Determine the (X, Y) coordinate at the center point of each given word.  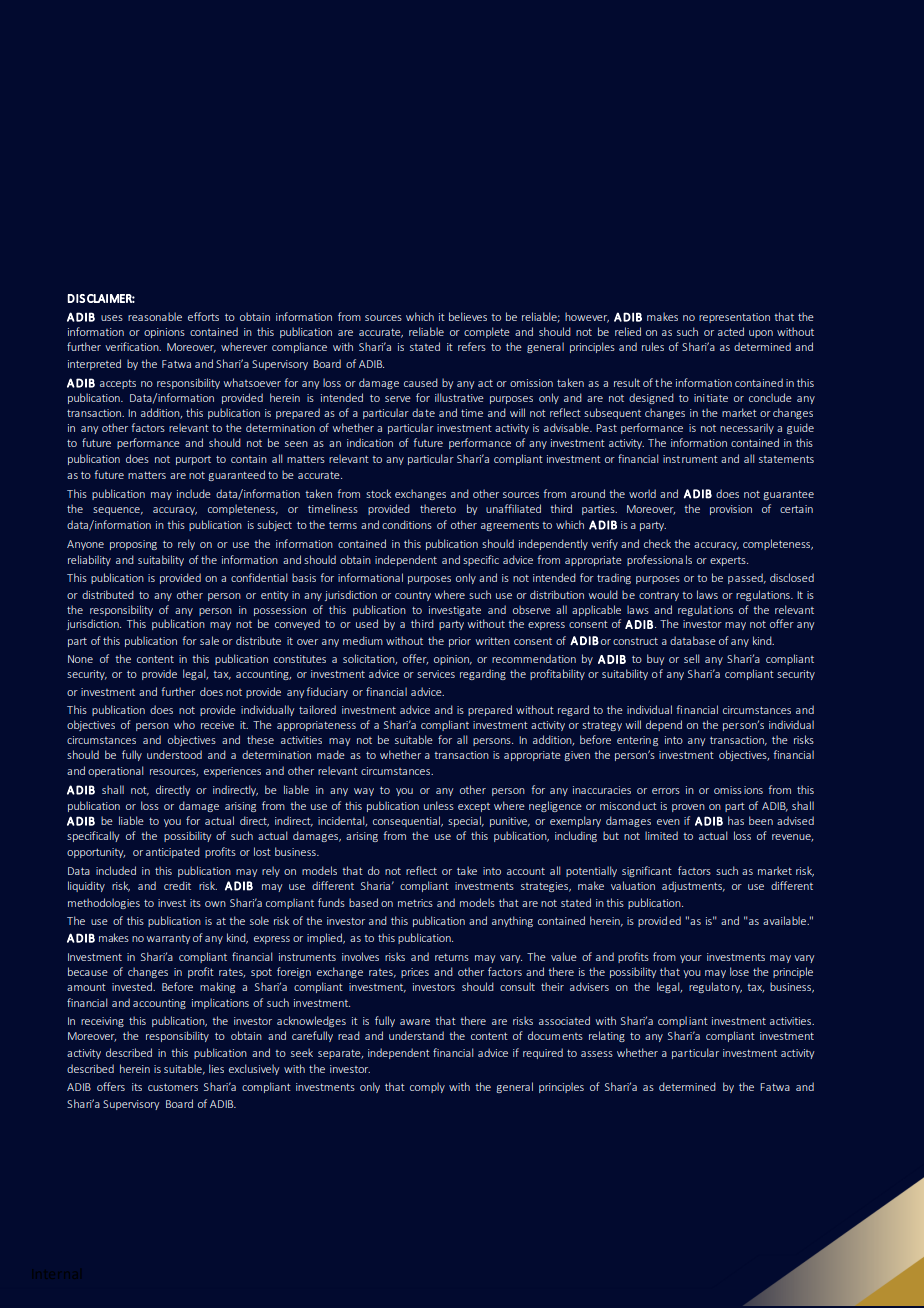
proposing (133, 545)
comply (427, 1087)
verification (133, 346)
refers (472, 346)
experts (729, 561)
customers (173, 1087)
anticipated (173, 852)
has (736, 820)
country (413, 596)
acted (731, 331)
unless (439, 805)
